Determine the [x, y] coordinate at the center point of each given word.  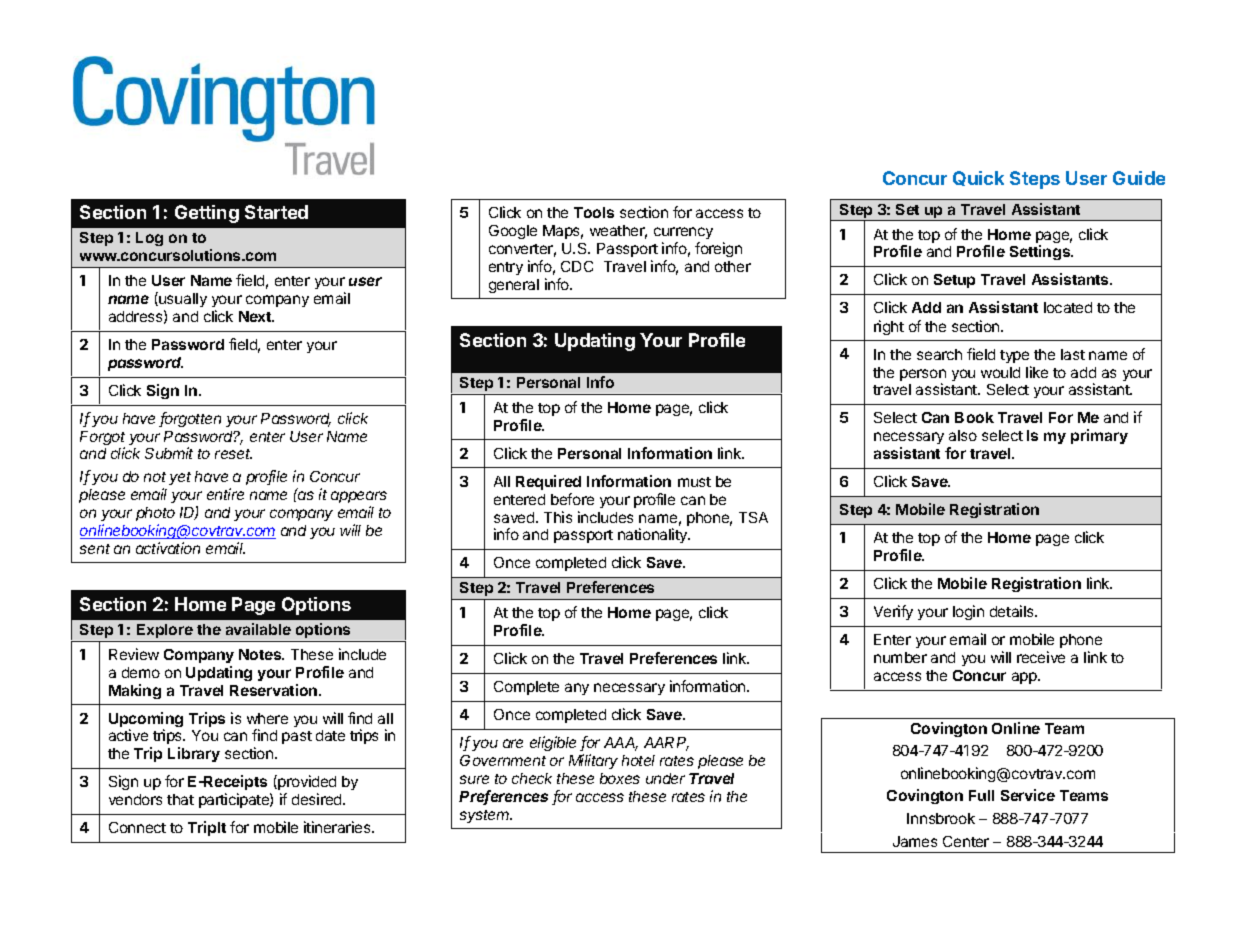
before [572, 499]
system [486, 816]
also [963, 435]
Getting [207, 214]
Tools [594, 212]
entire [225, 494]
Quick [978, 178]
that [180, 799]
